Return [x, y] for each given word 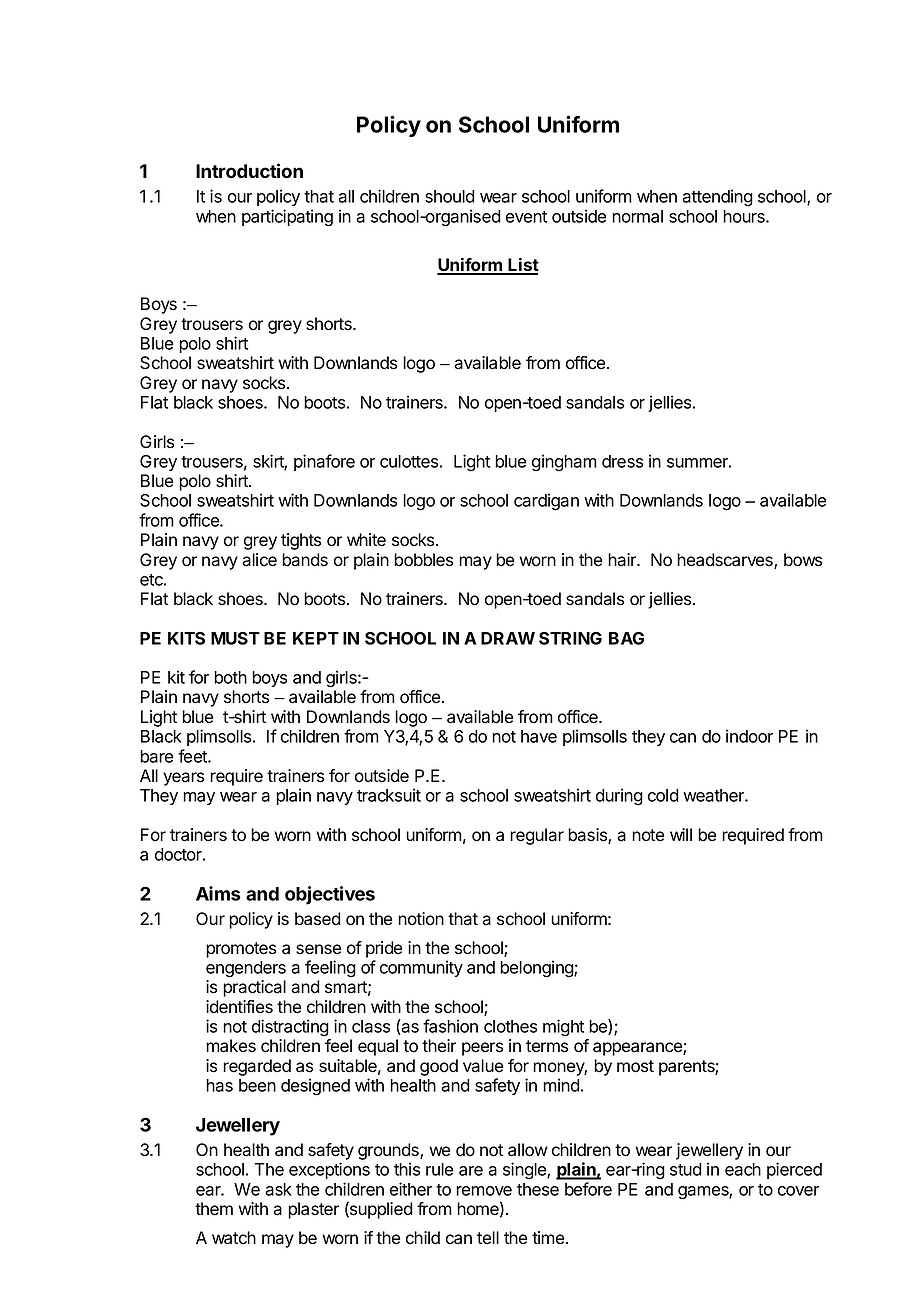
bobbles [423, 560]
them [214, 1209]
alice [259, 560]
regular [537, 836]
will [681, 834]
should [450, 196]
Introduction [249, 171]
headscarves [726, 561]
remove [484, 1191]
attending [717, 198]
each [743, 1169]
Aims [218, 893]
